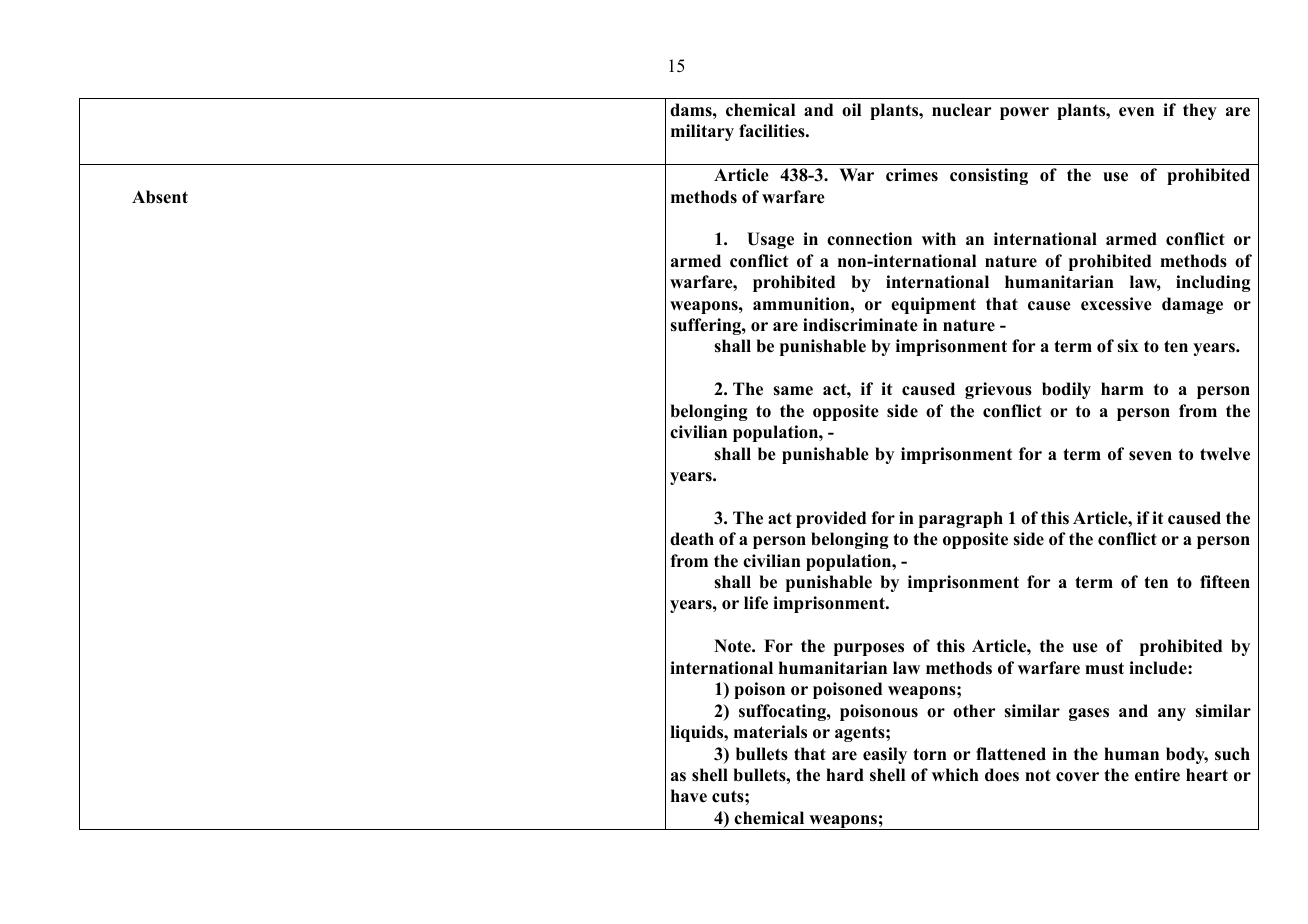 The height and width of the screenshot is (924, 1308). What do you see at coordinates (845, 775) in the screenshot?
I see `hard` at bounding box center [845, 775].
